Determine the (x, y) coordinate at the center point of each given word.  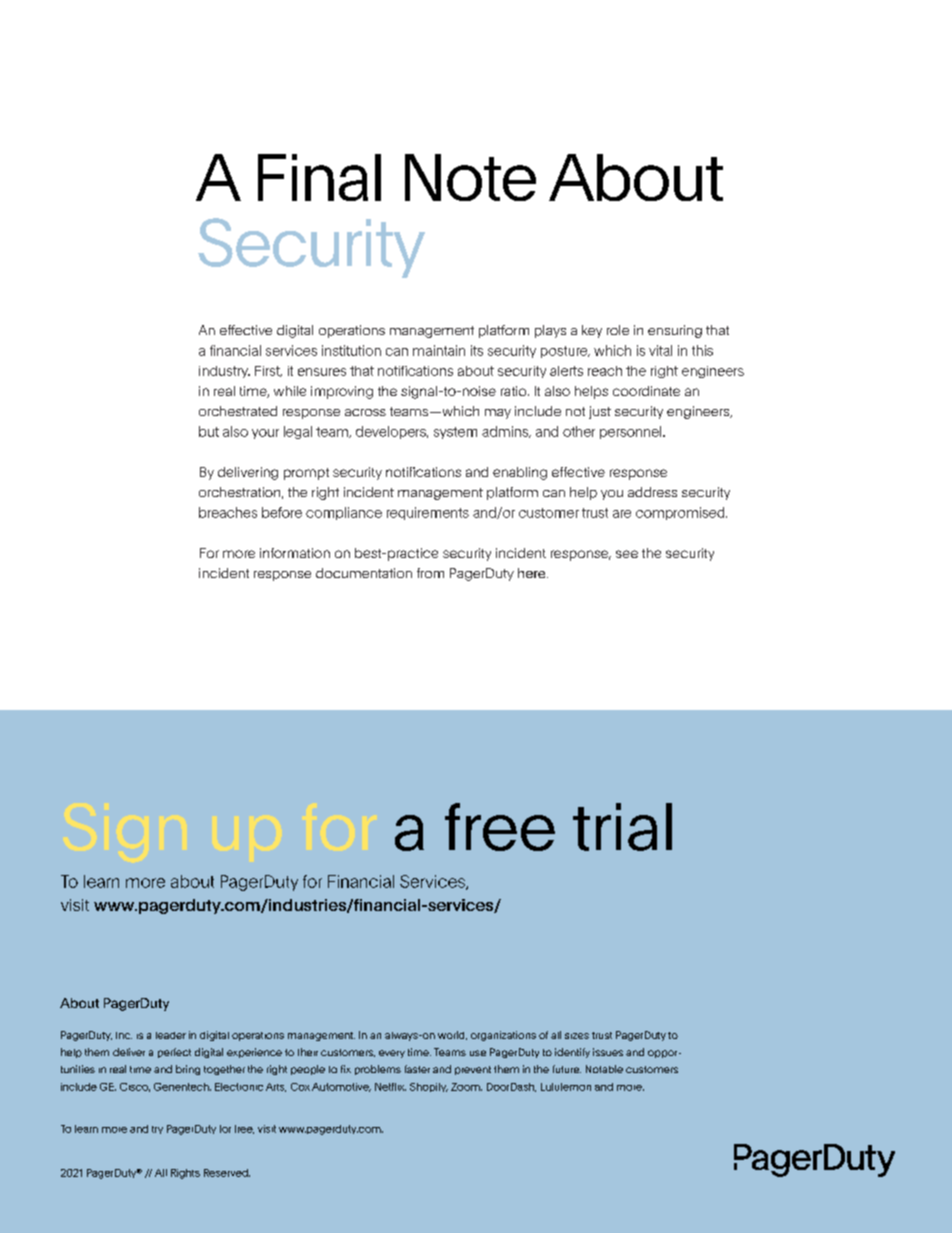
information (295, 553)
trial (622, 827)
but (209, 431)
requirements (428, 513)
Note (470, 177)
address (652, 492)
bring (188, 1070)
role (618, 330)
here (533, 573)
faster (417, 1069)
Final (319, 177)
